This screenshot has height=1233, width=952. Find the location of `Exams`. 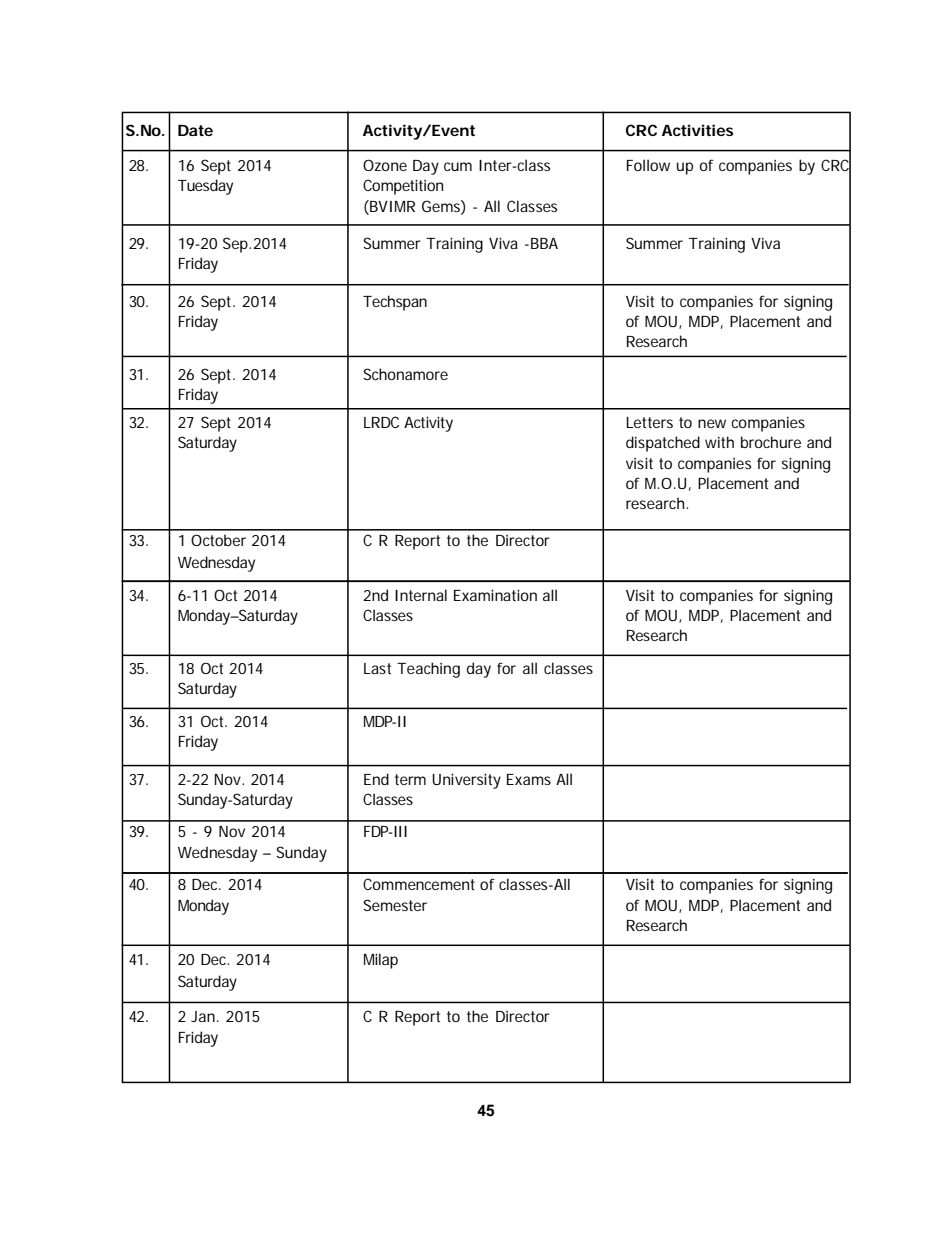

Exams is located at coordinates (529, 779).
